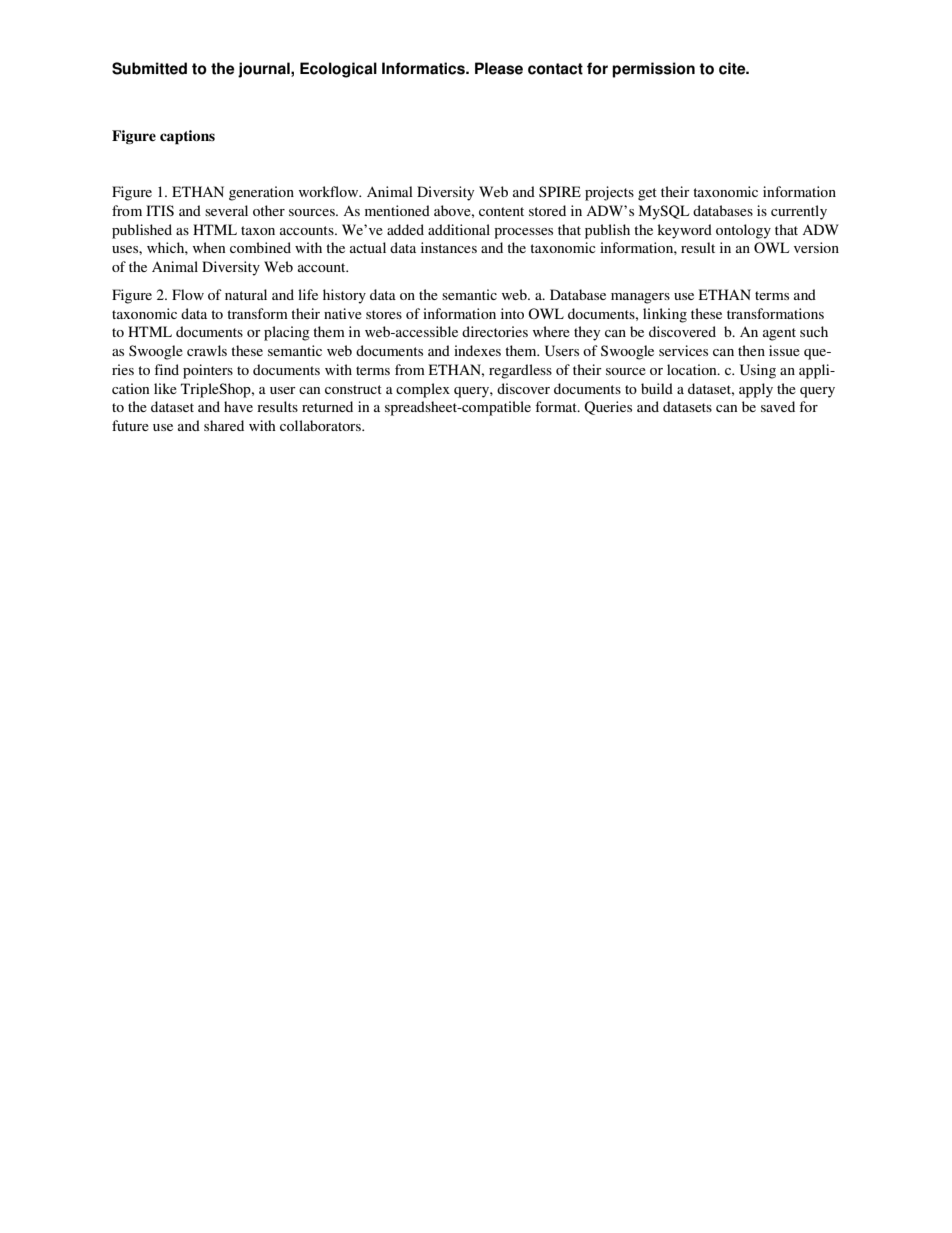 This screenshot has height=1233, width=952. I want to click on generation, so click(261, 193).
